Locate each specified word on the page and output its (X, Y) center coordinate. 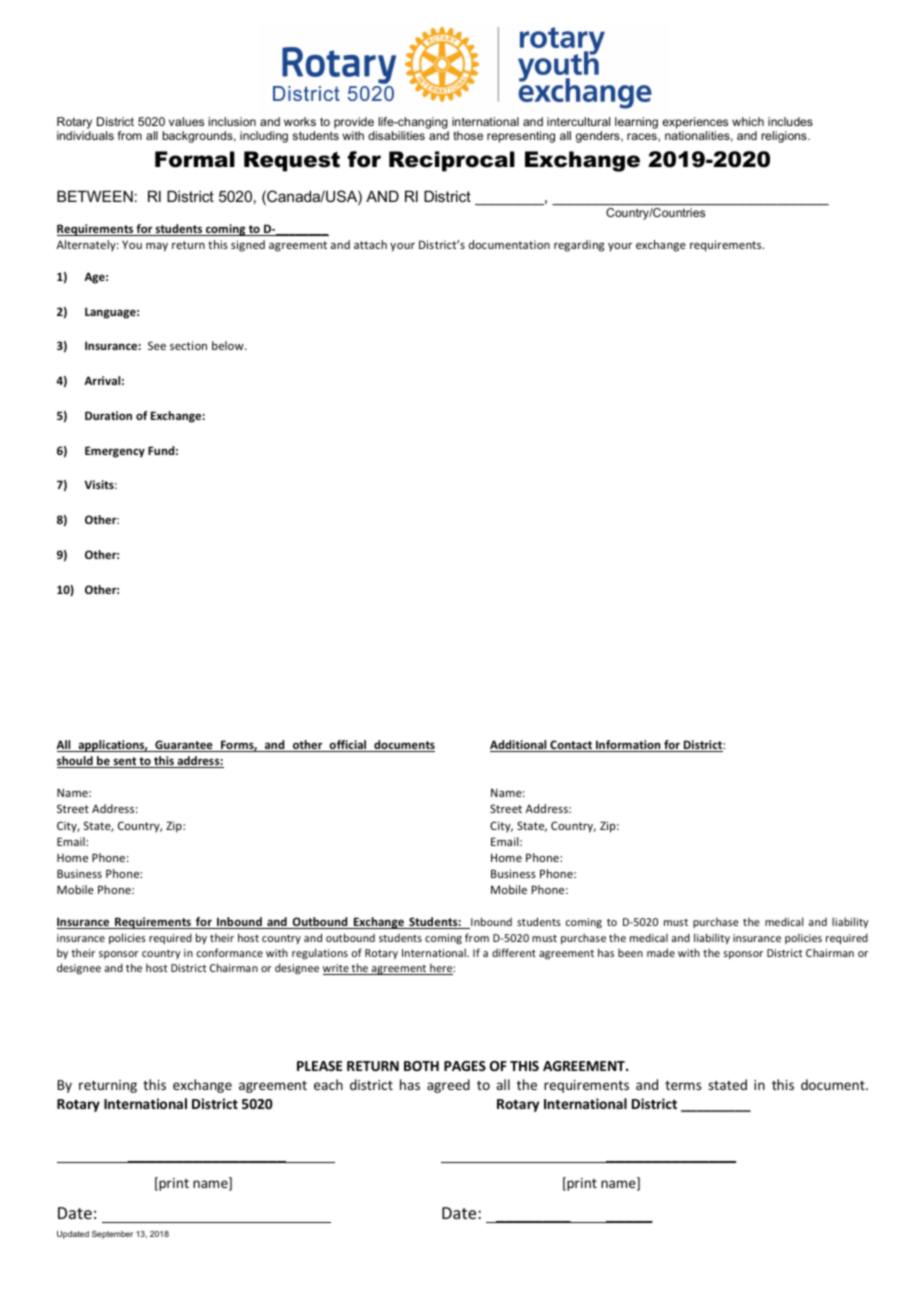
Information (628, 746)
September (112, 1235)
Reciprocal (452, 161)
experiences (695, 123)
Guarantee (184, 746)
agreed (448, 1086)
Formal (195, 159)
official (348, 746)
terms (683, 1085)
